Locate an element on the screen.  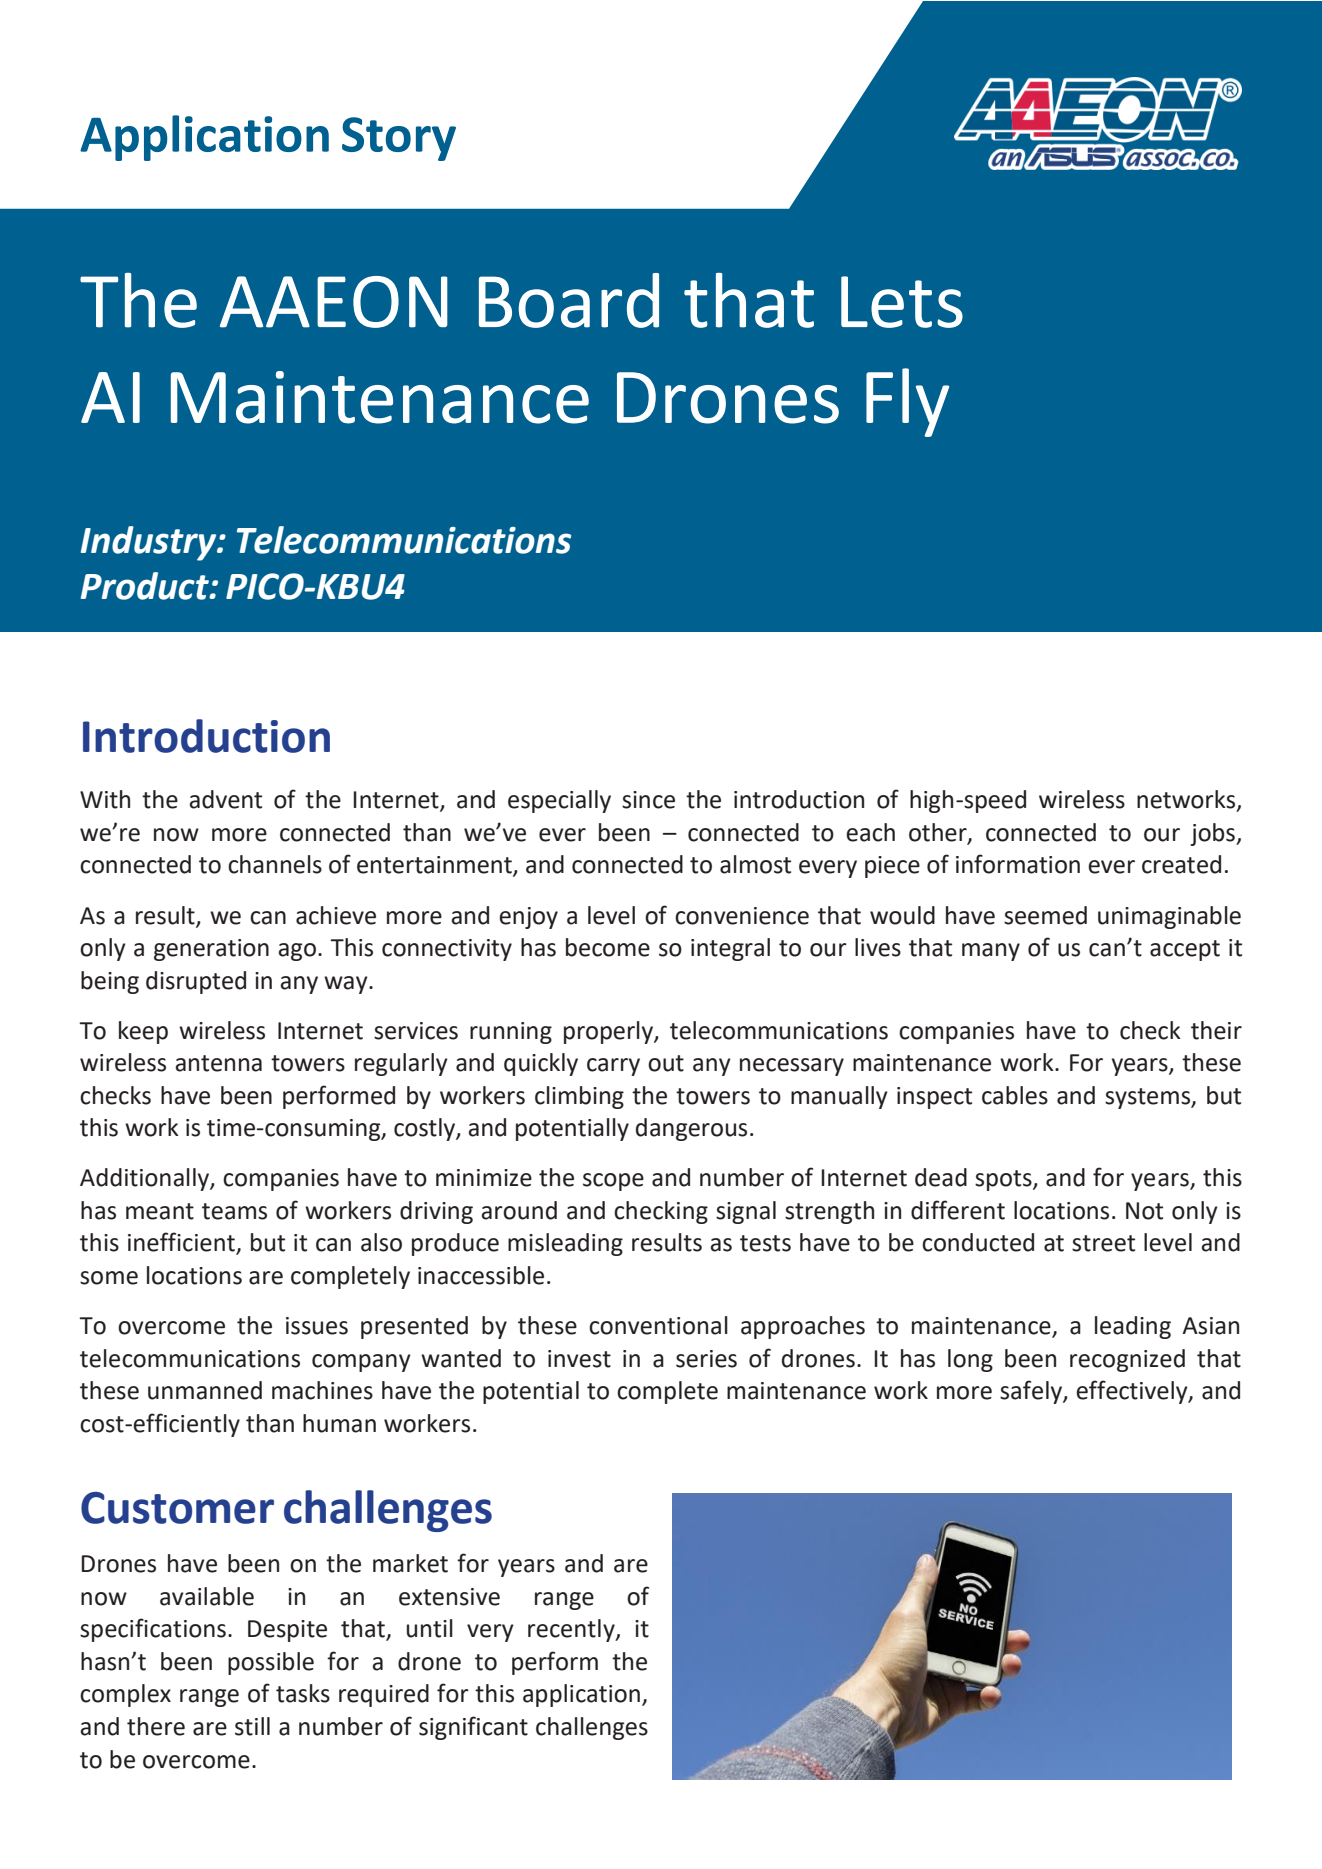
Lets is located at coordinates (902, 302).
